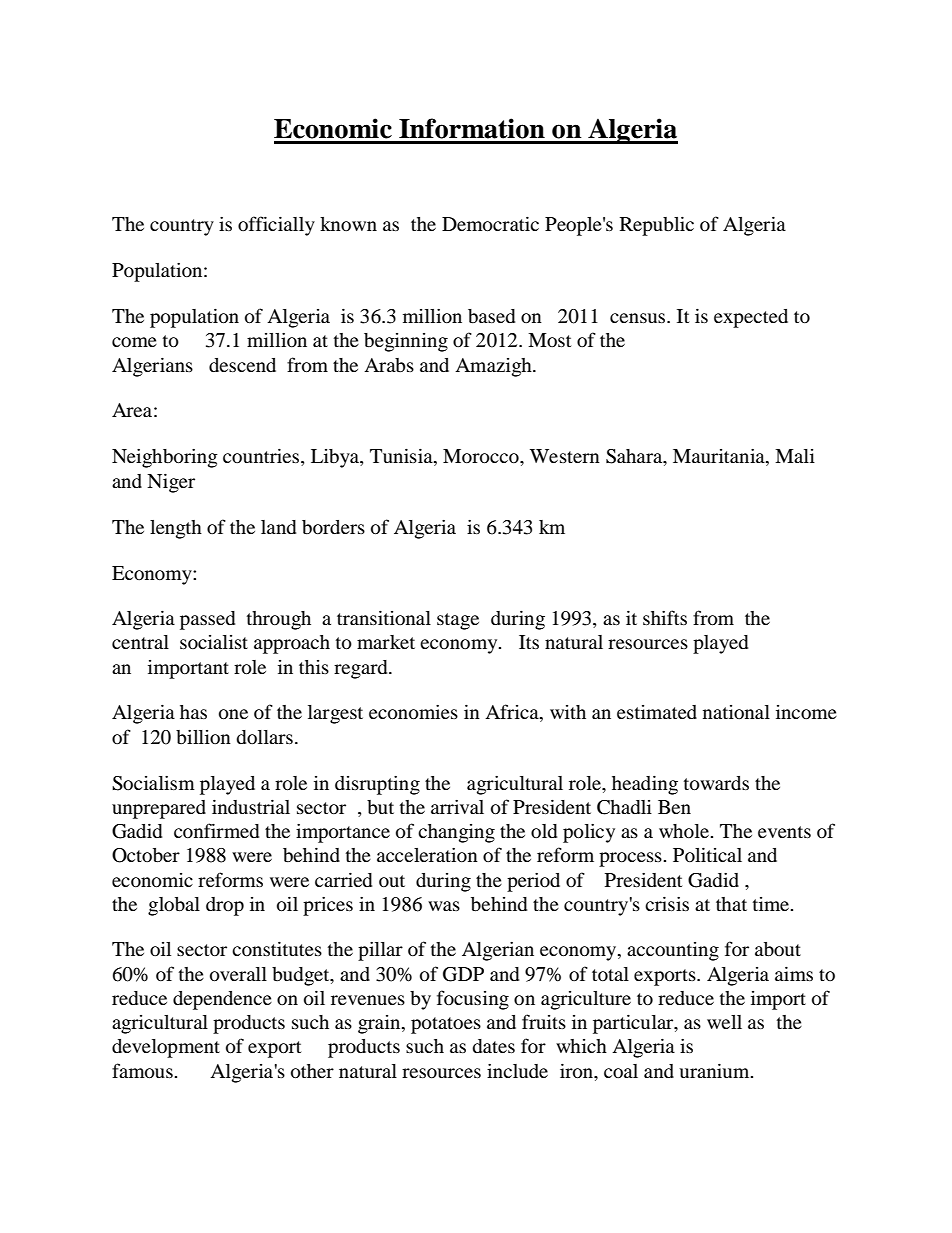 This image has width=952, height=1233. What do you see at coordinates (720, 457) in the image?
I see `Mauritania` at bounding box center [720, 457].
